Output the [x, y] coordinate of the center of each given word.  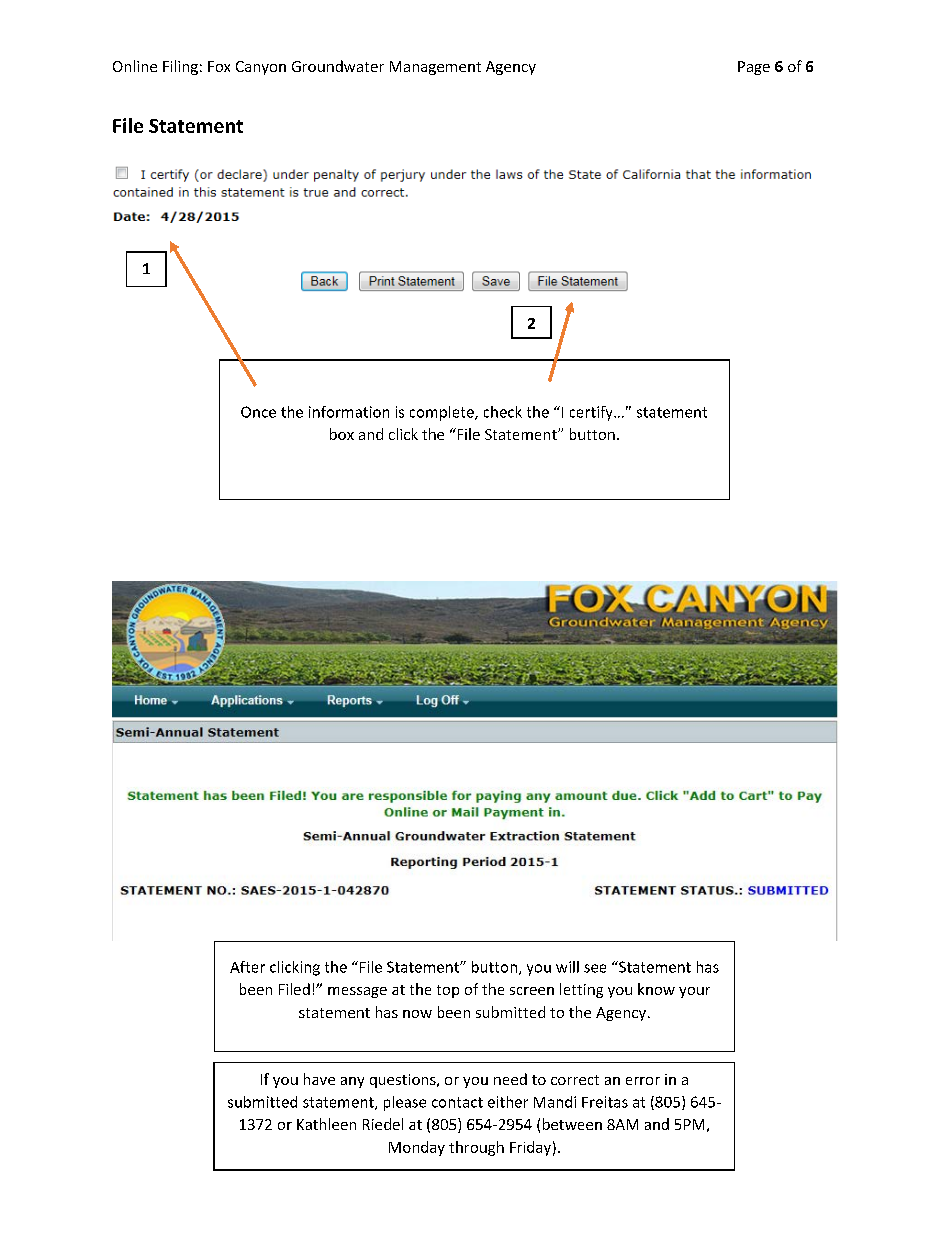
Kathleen [326, 1124]
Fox [219, 66]
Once [258, 412]
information [349, 412]
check [503, 412]
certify [592, 413]
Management [435, 68]
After [247, 967]
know [656, 989]
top [448, 991]
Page [754, 68]
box [342, 434]
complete [443, 413]
